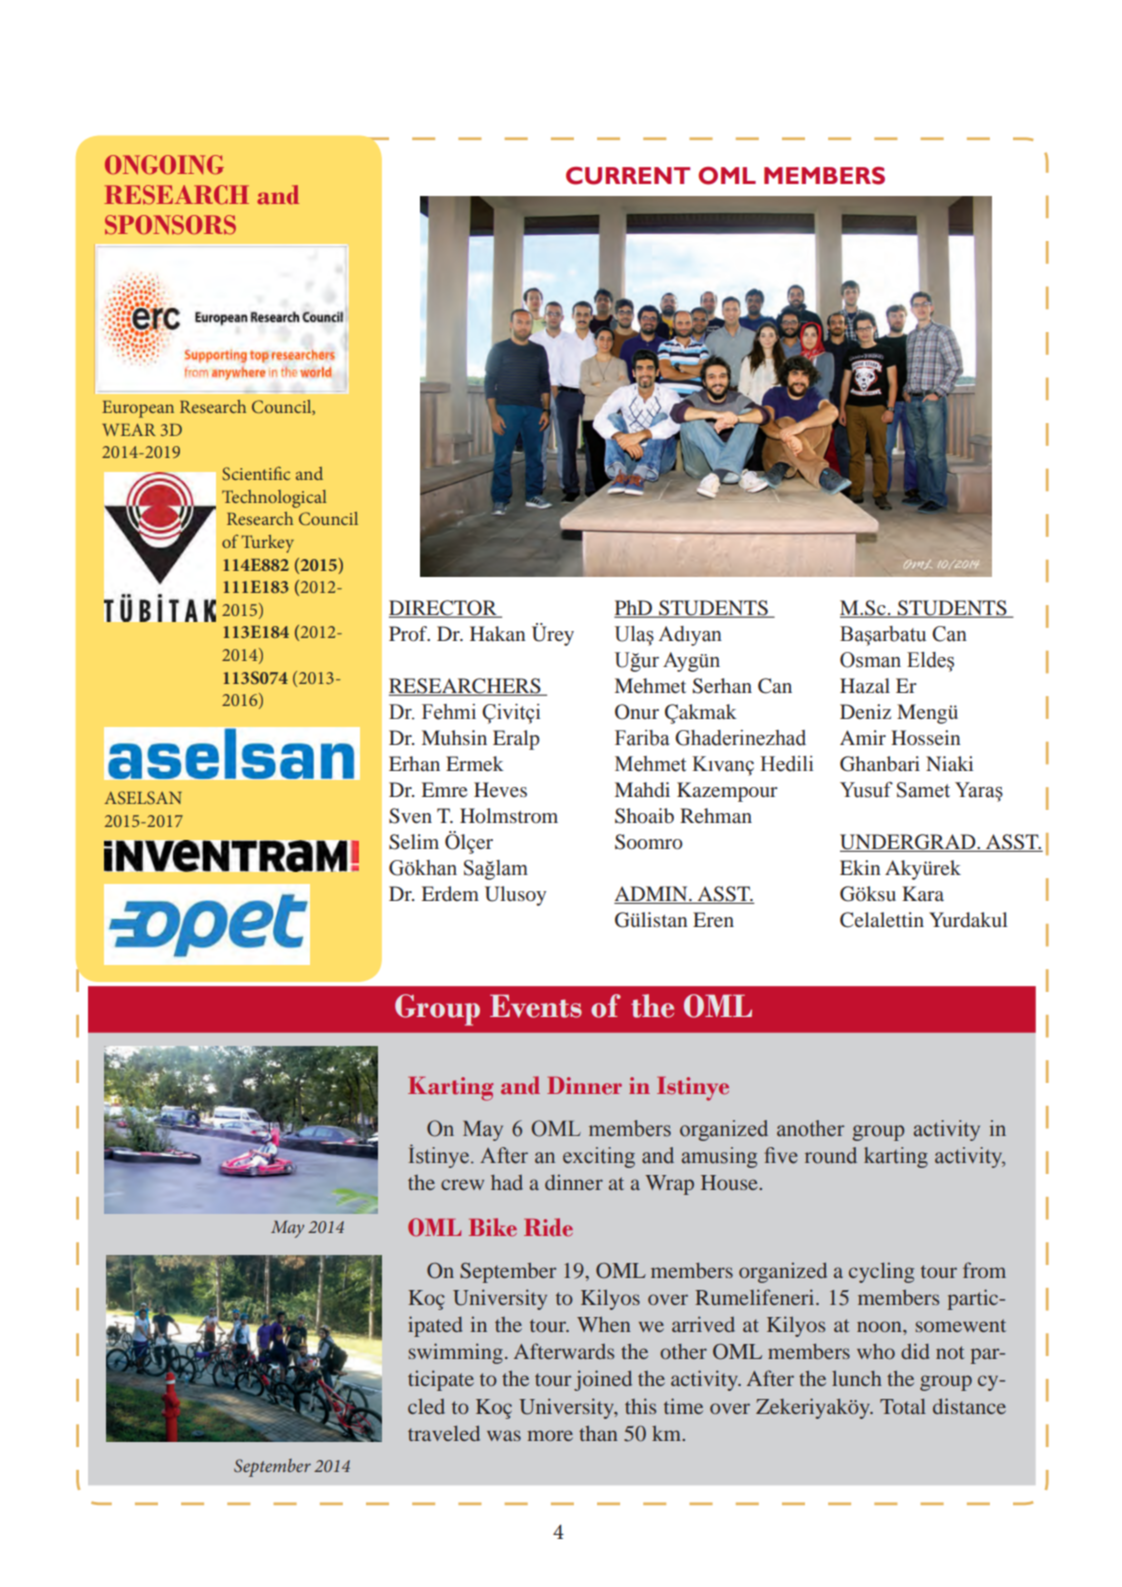 The height and width of the document is (1587, 1122). What do you see at coordinates (870, 660) in the document?
I see `Osman` at bounding box center [870, 660].
